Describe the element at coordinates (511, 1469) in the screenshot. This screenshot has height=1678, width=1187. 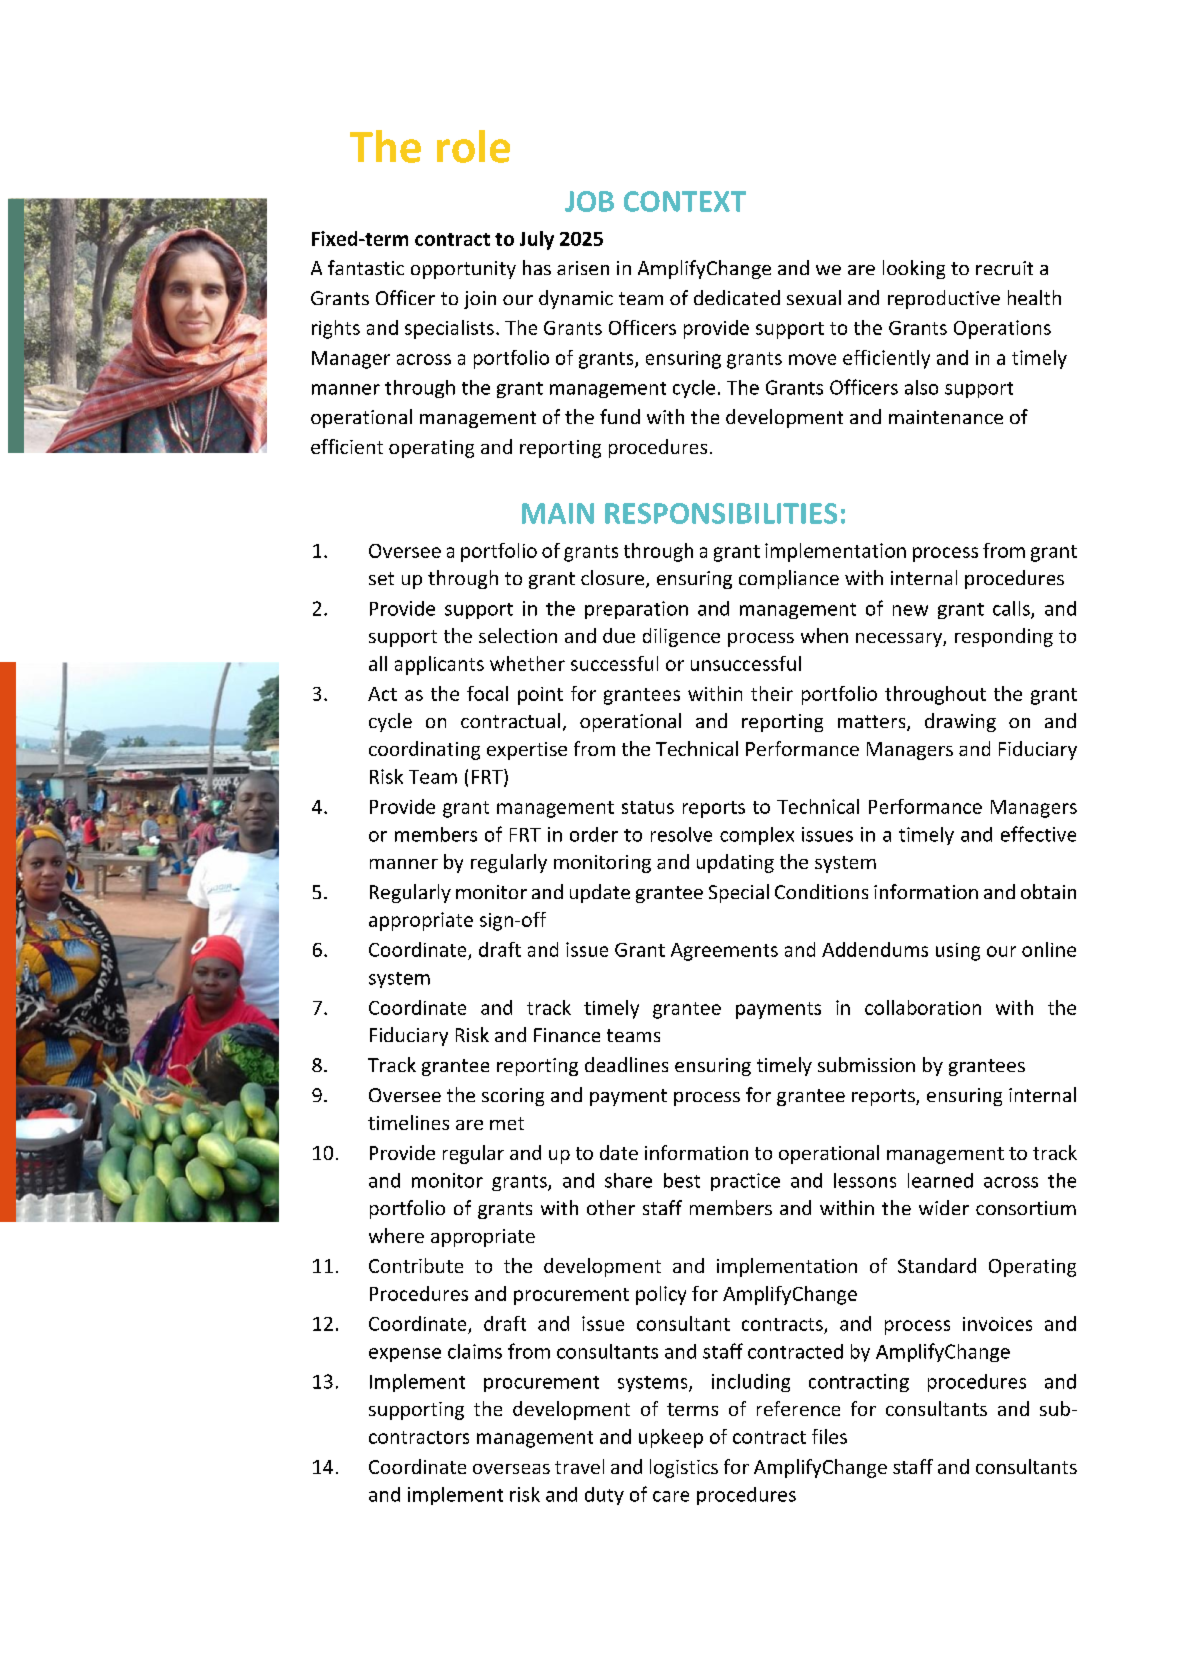
I see `overseas` at that location.
